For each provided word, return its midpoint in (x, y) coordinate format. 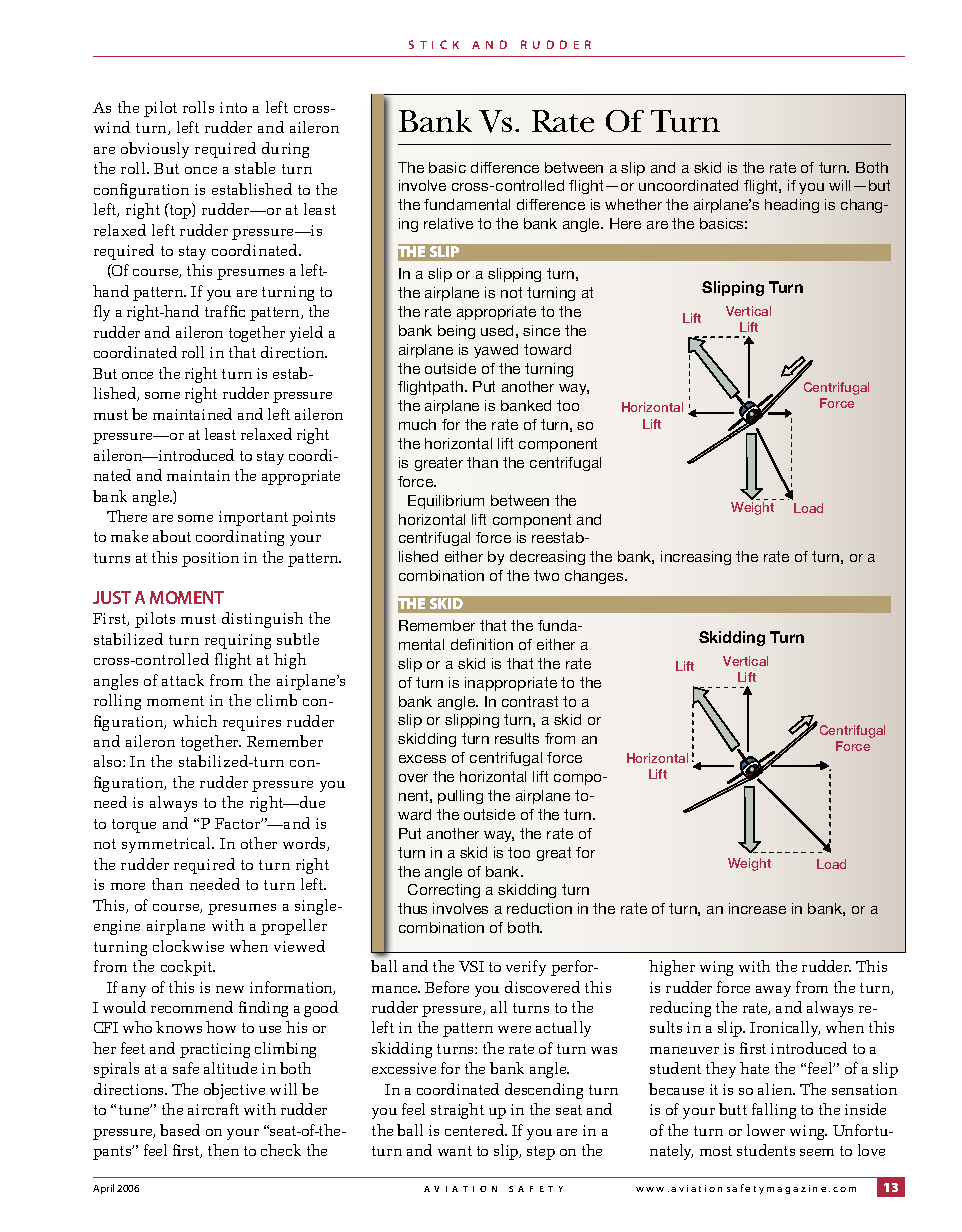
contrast (530, 701)
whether (633, 204)
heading (792, 206)
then (223, 1150)
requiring (238, 641)
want (455, 1151)
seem (817, 1152)
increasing (696, 558)
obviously (155, 150)
